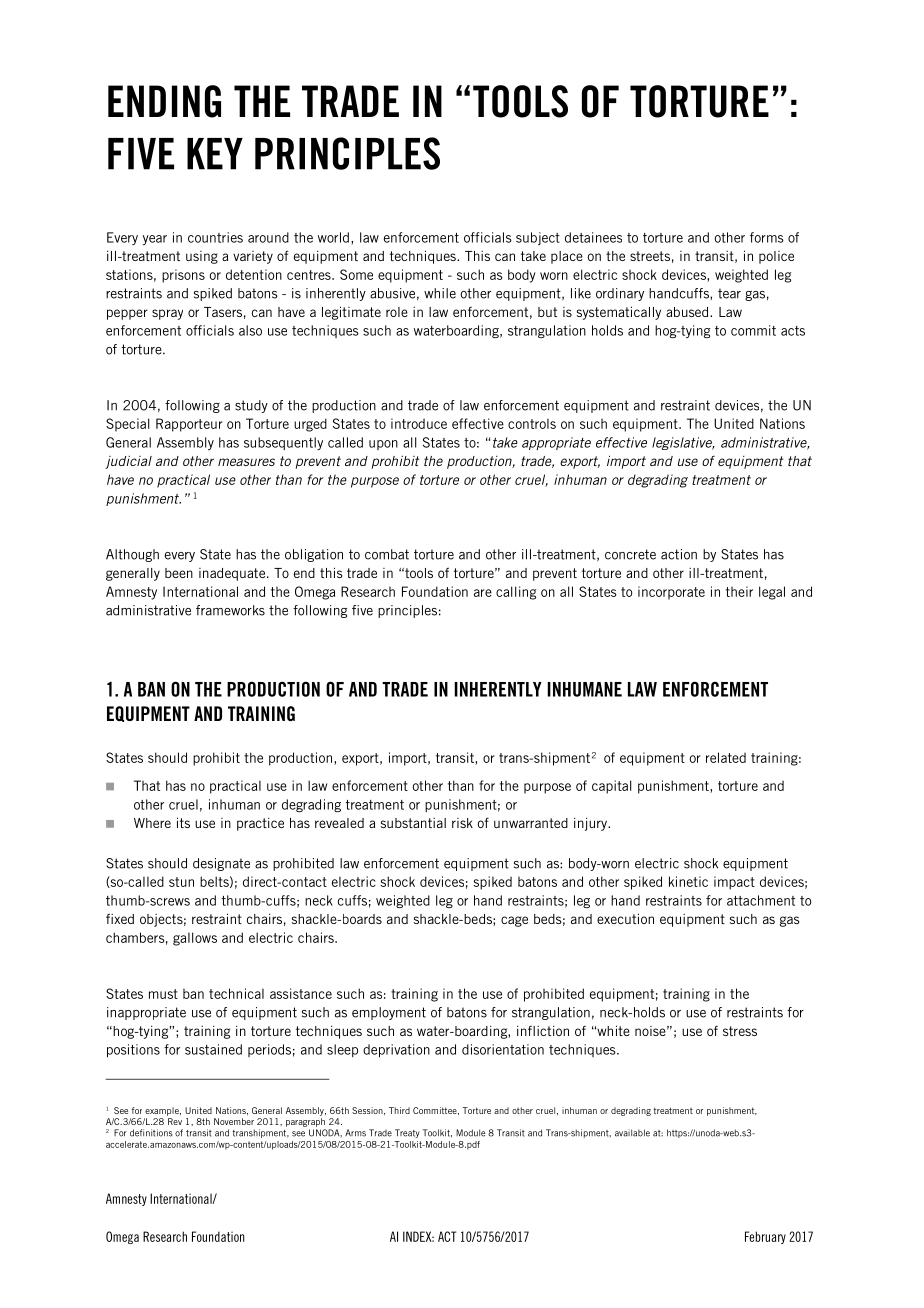 The image size is (924, 1308). I want to click on been, so click(179, 573).
